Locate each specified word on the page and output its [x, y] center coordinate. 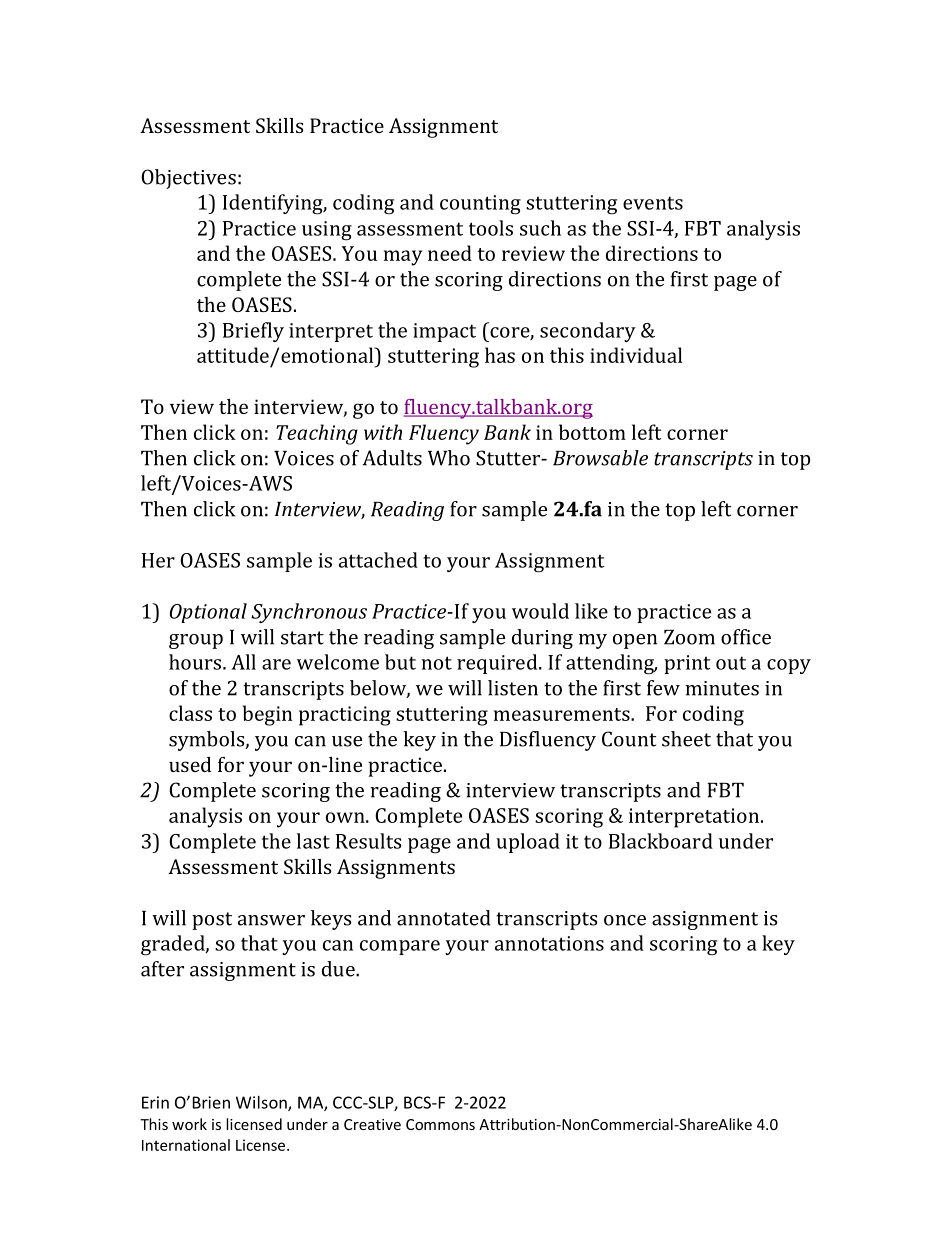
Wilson [262, 1103]
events [653, 203]
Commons [440, 1124]
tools [491, 228]
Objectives [188, 179]
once [625, 920]
